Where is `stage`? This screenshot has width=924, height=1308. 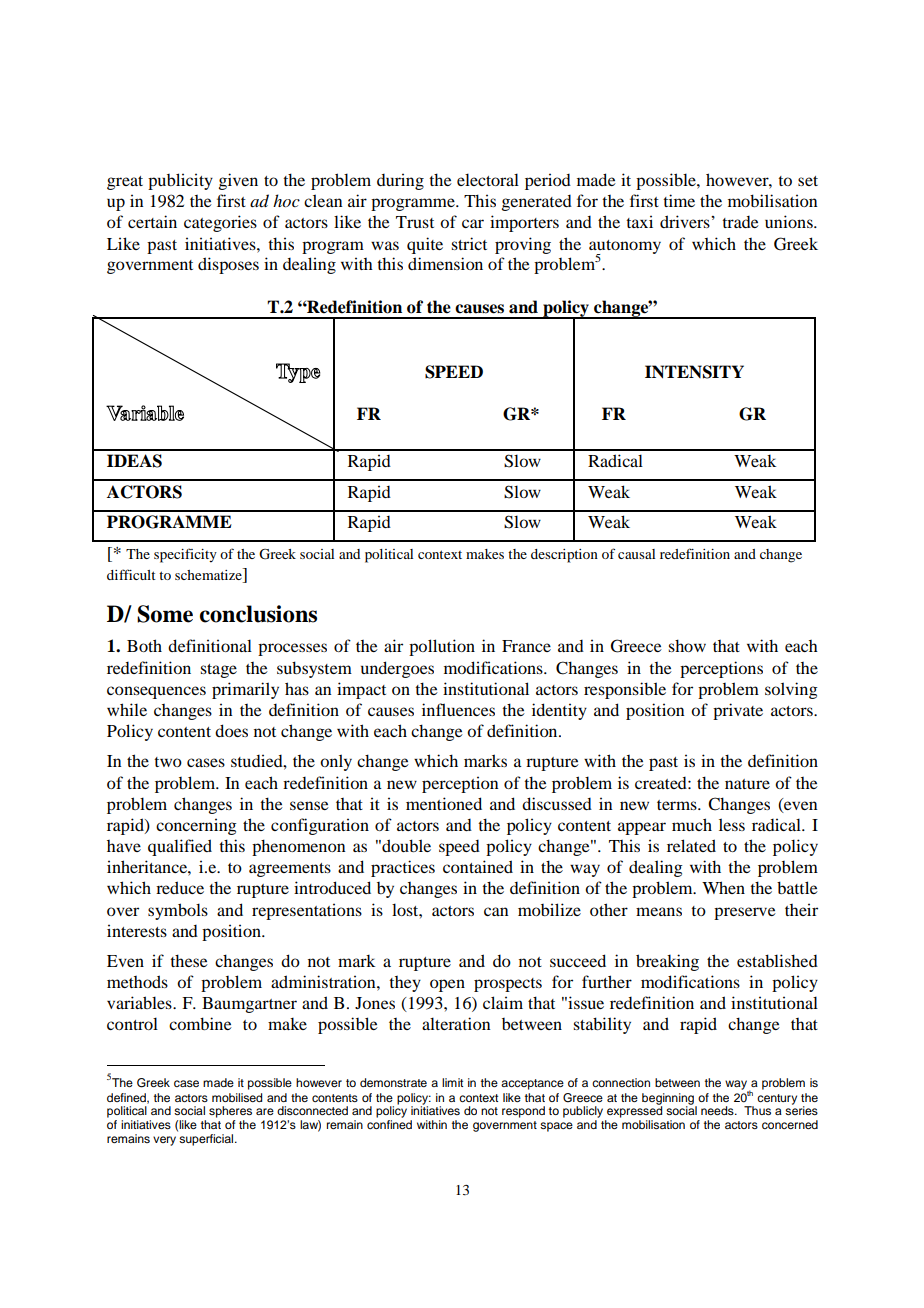 stage is located at coordinates (218, 671).
